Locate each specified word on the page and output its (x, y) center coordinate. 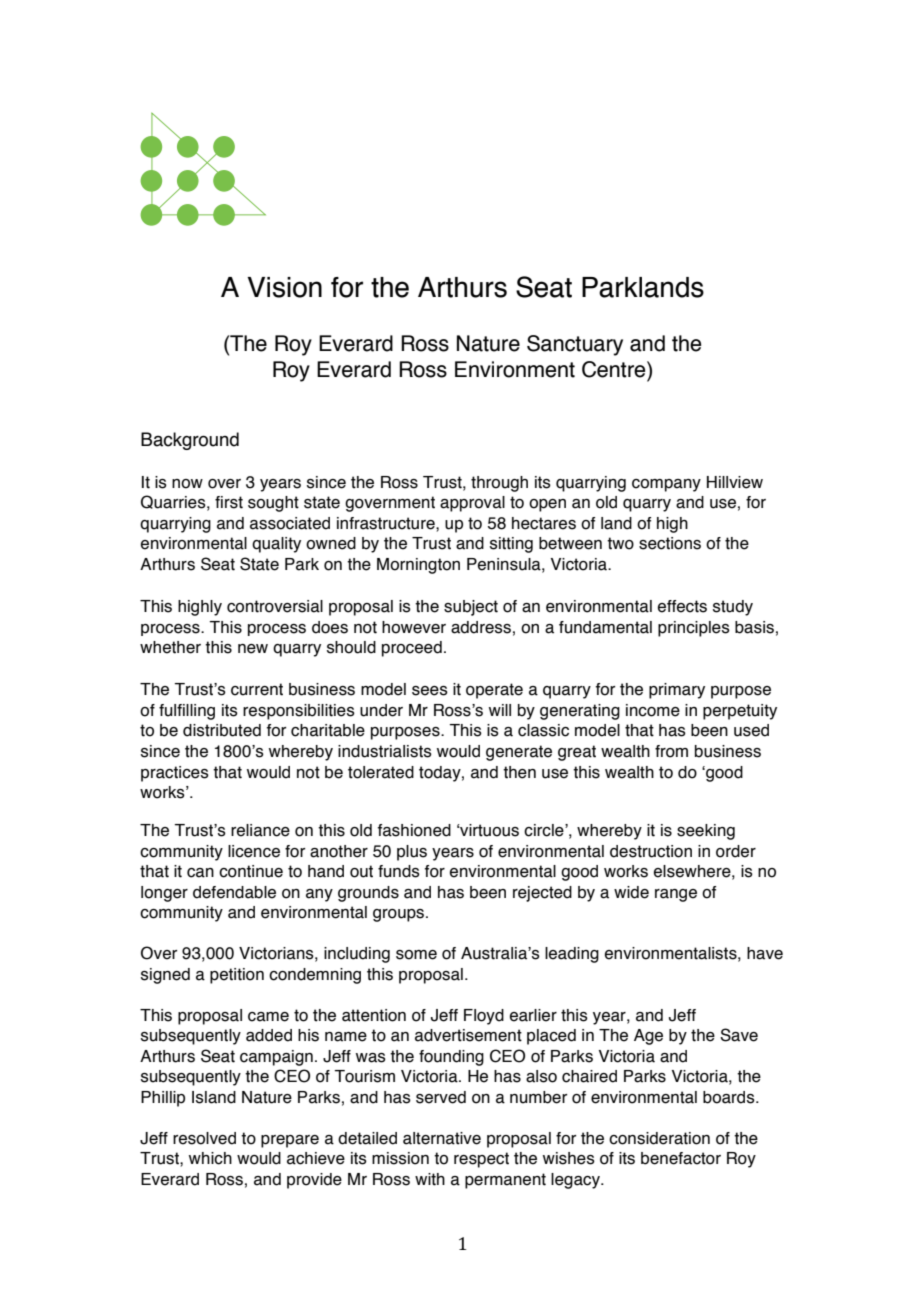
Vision (284, 287)
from (671, 751)
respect (481, 1160)
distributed (222, 730)
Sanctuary (575, 345)
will (500, 710)
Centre (615, 369)
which (210, 1158)
